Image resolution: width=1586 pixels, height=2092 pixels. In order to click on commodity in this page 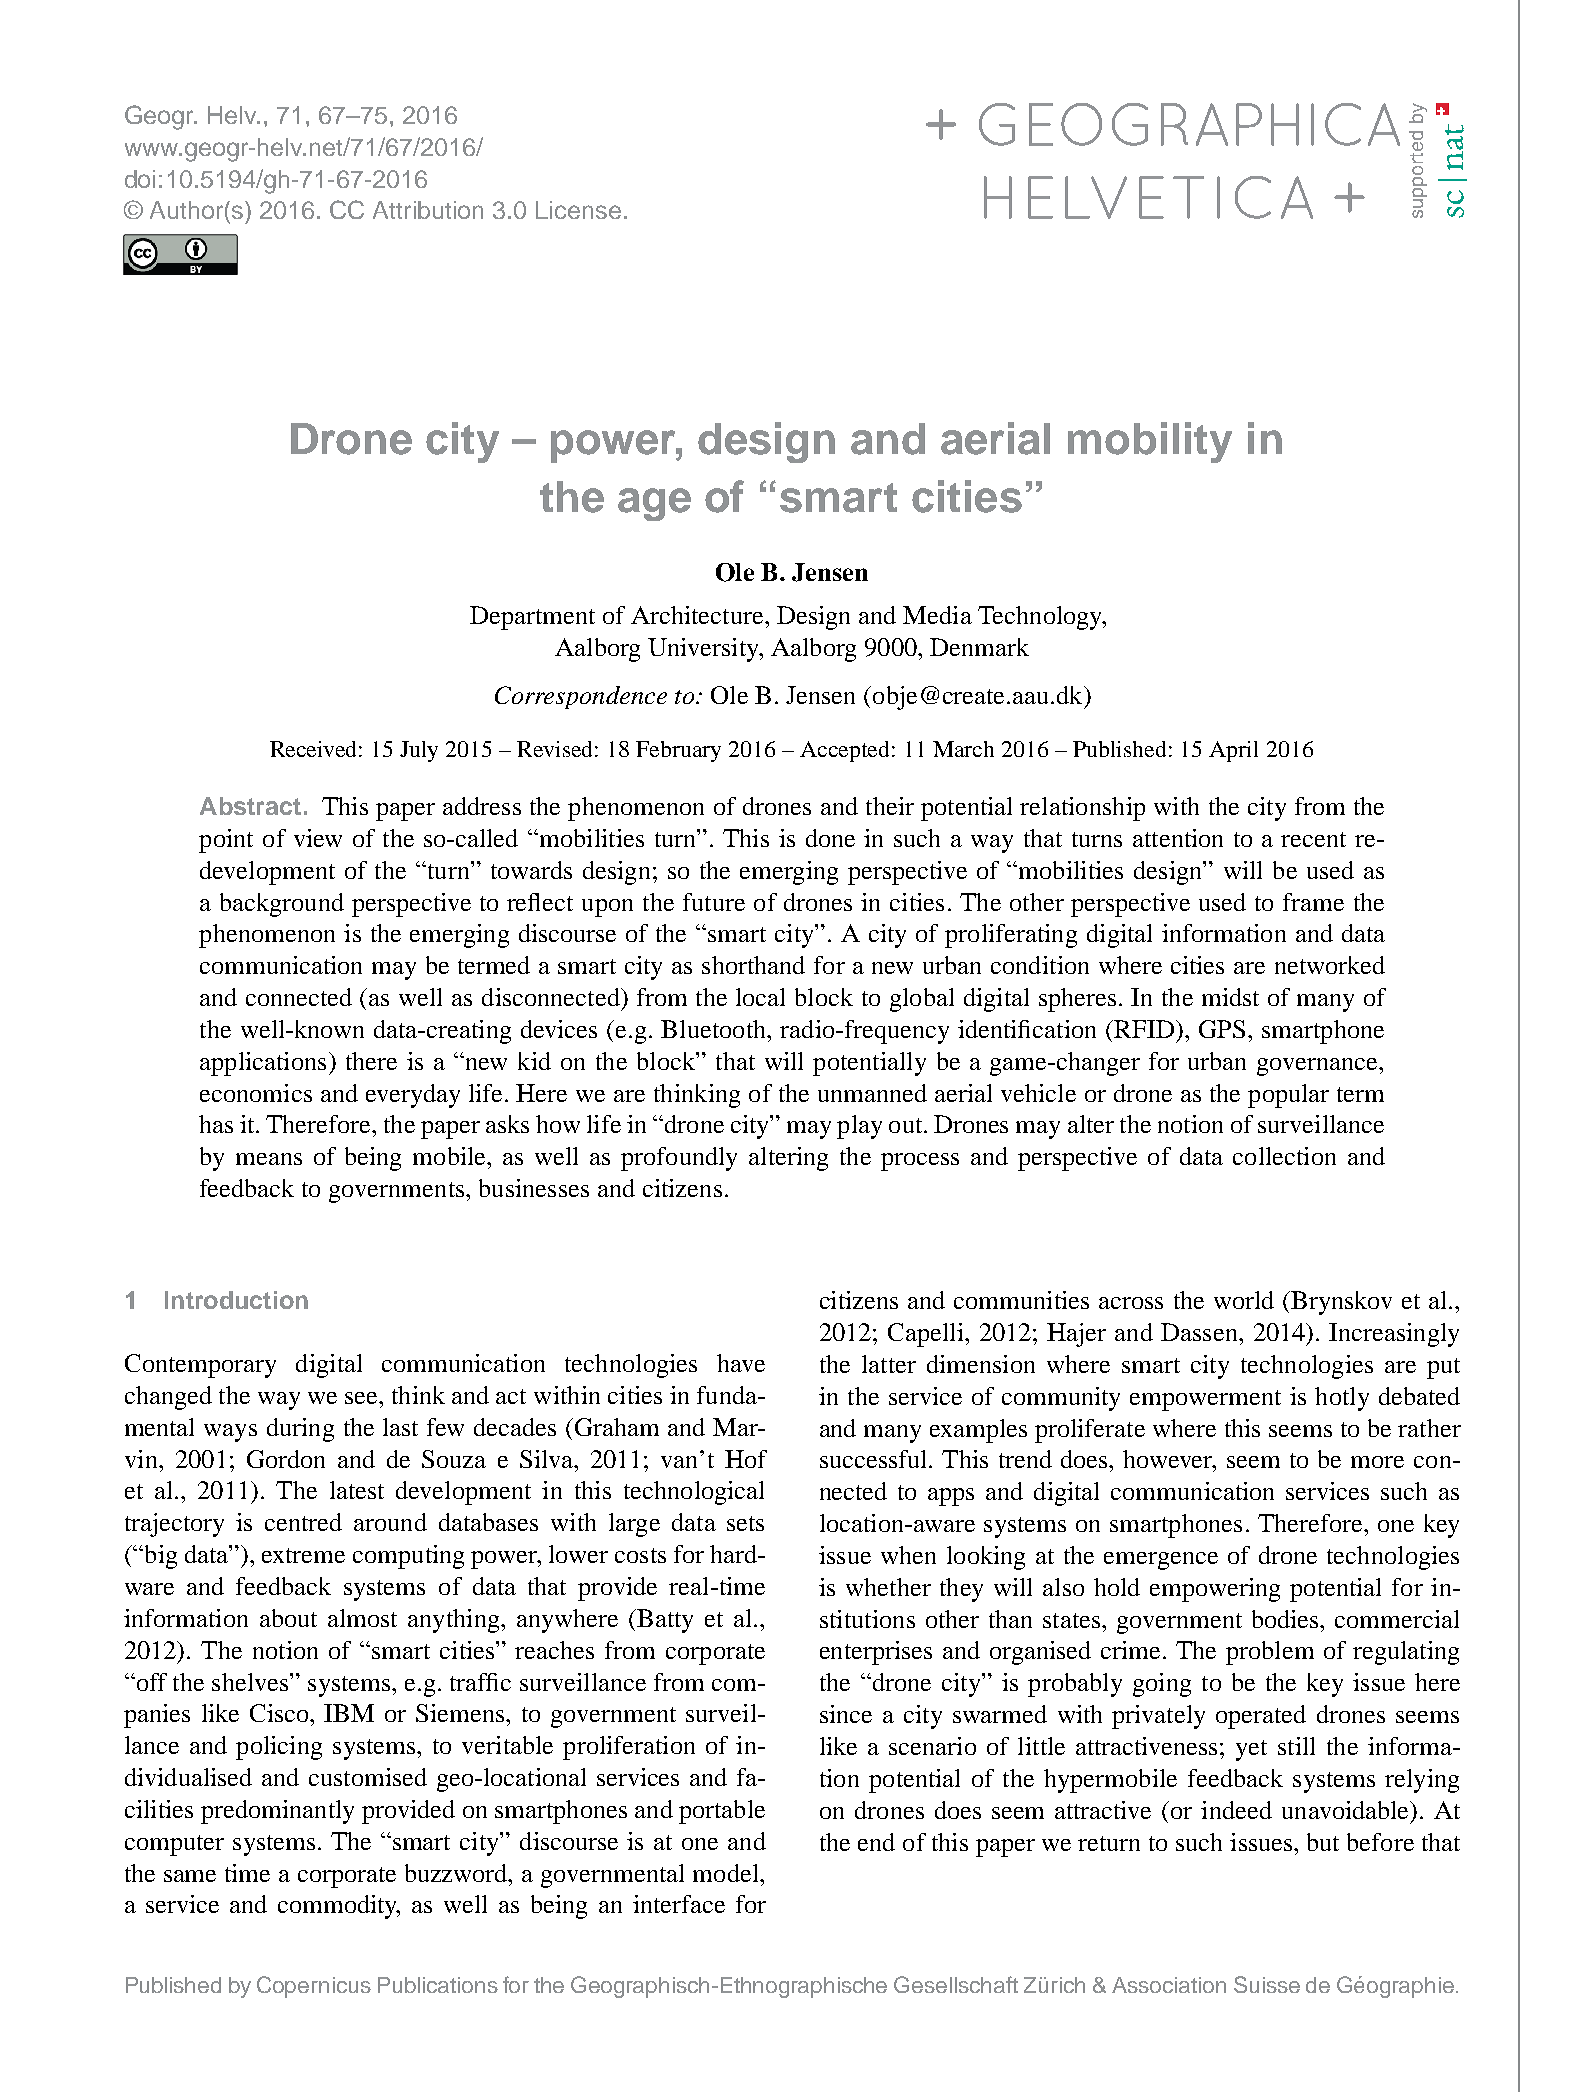, I will do `click(339, 1907)`.
